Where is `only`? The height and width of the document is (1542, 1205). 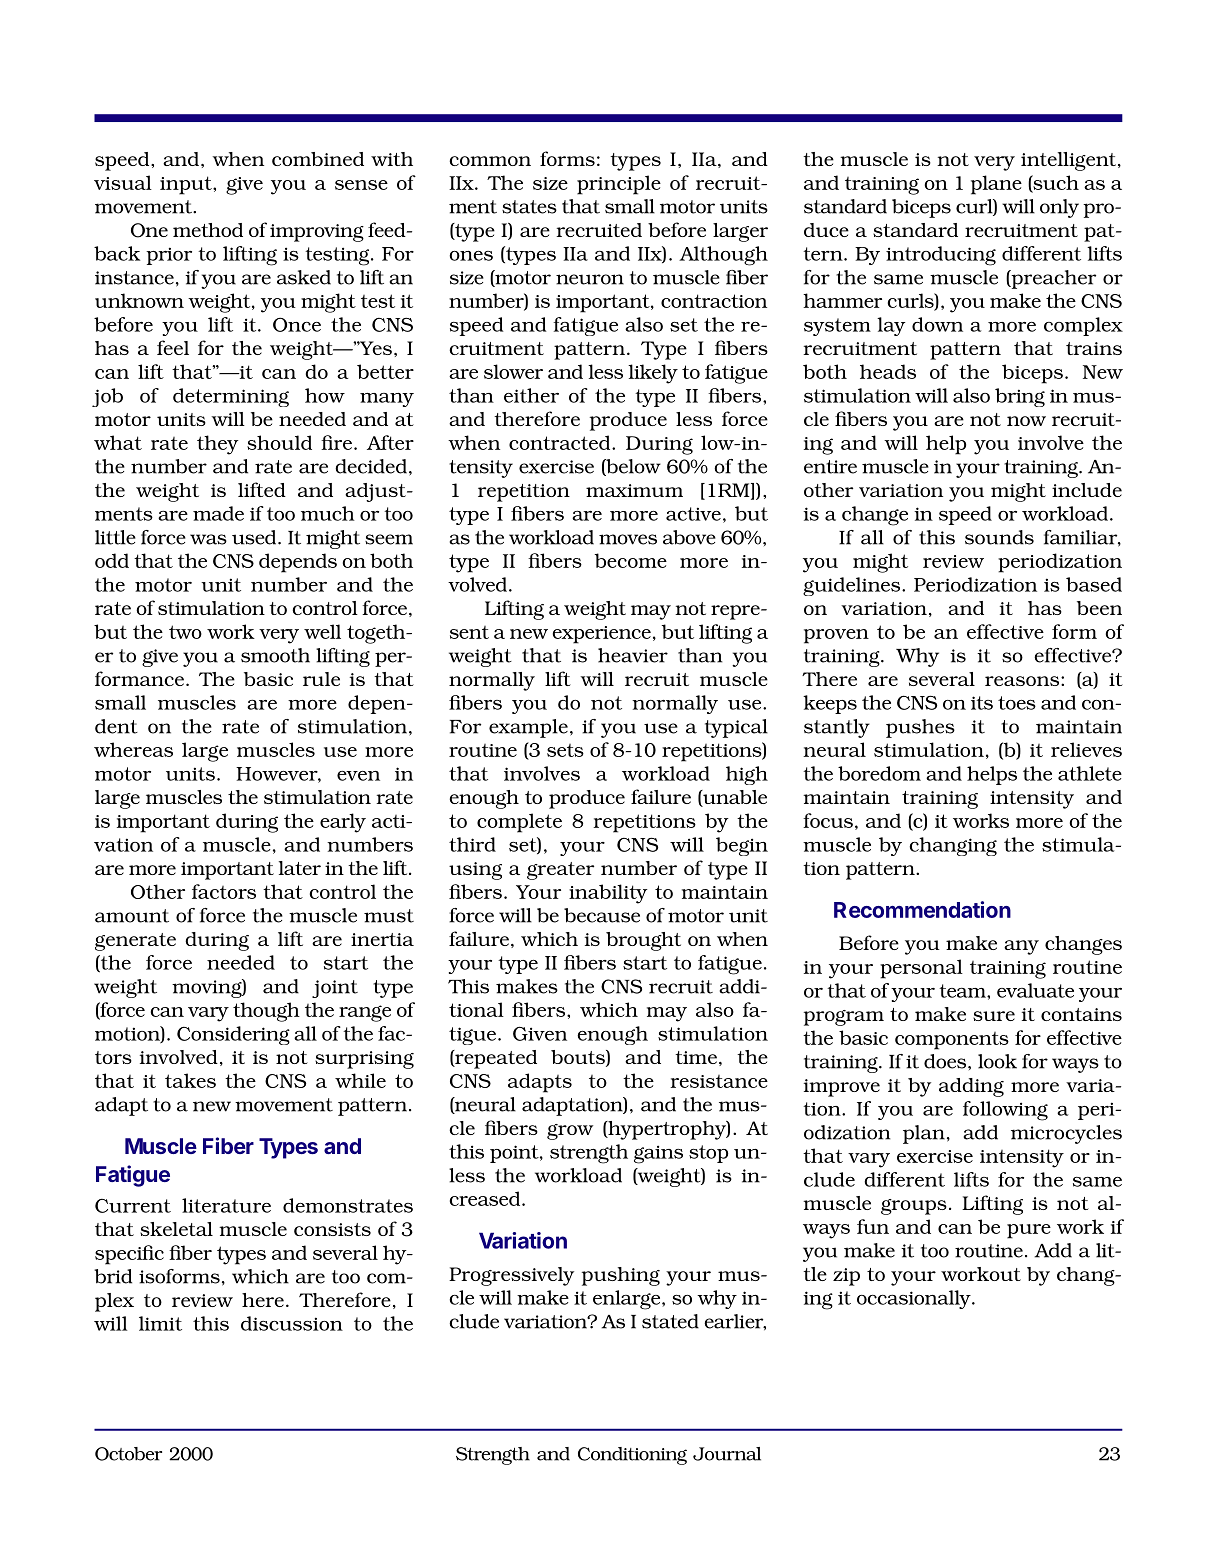 only is located at coordinates (1059, 208).
